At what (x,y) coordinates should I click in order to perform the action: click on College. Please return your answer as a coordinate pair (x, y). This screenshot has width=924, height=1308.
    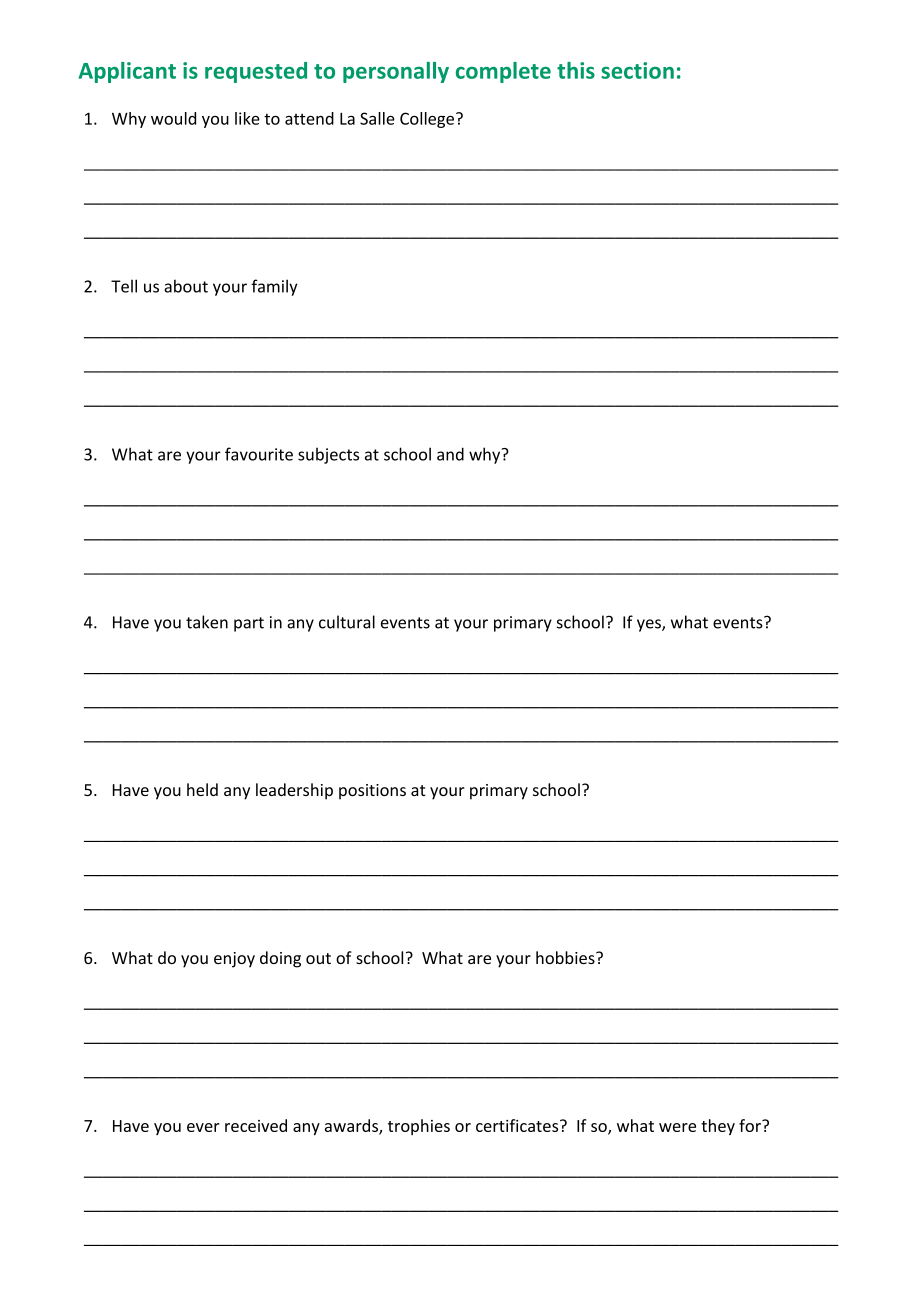
    Looking at the image, I should click on (428, 120).
